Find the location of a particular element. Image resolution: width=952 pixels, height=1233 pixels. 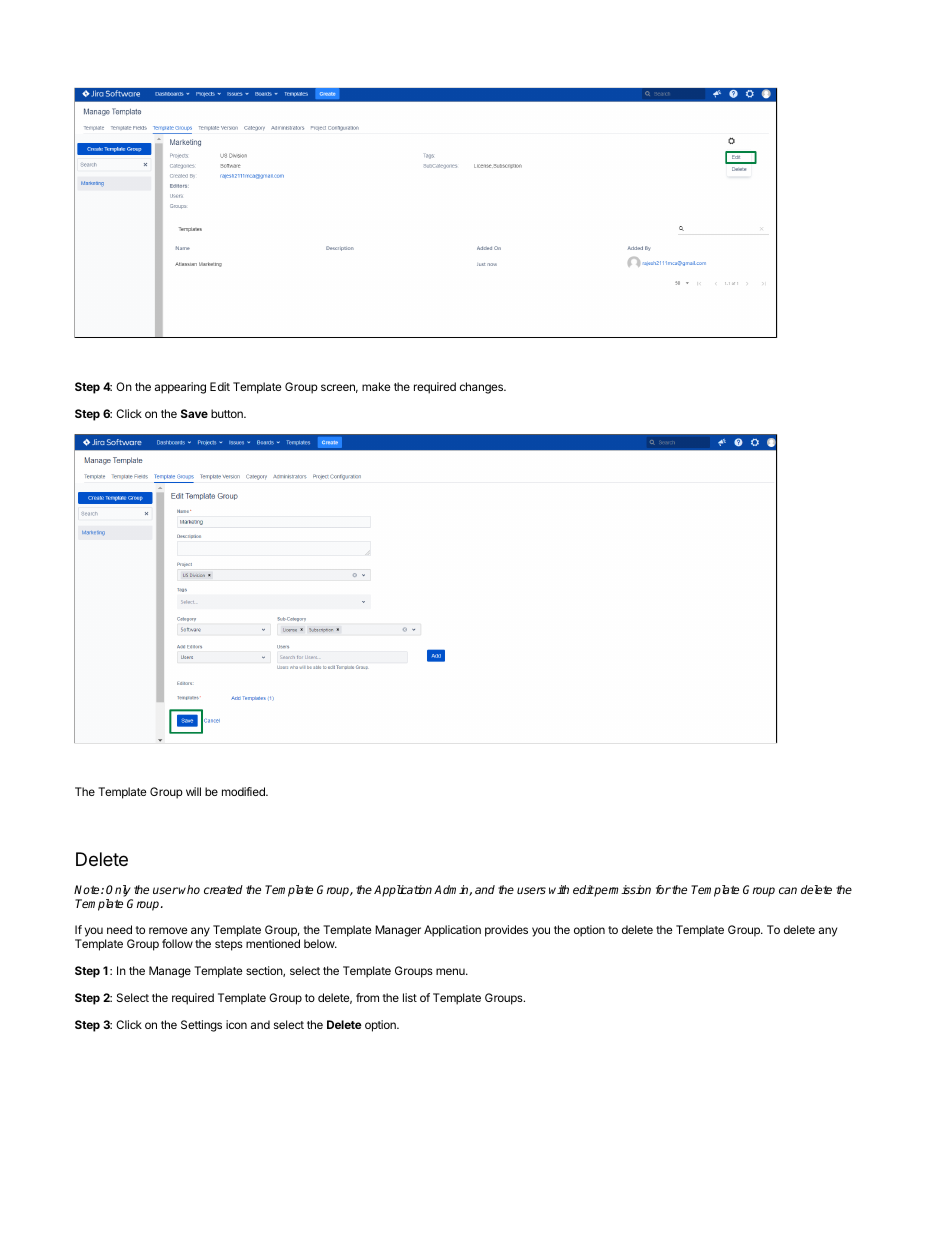

with is located at coordinates (559, 889).
